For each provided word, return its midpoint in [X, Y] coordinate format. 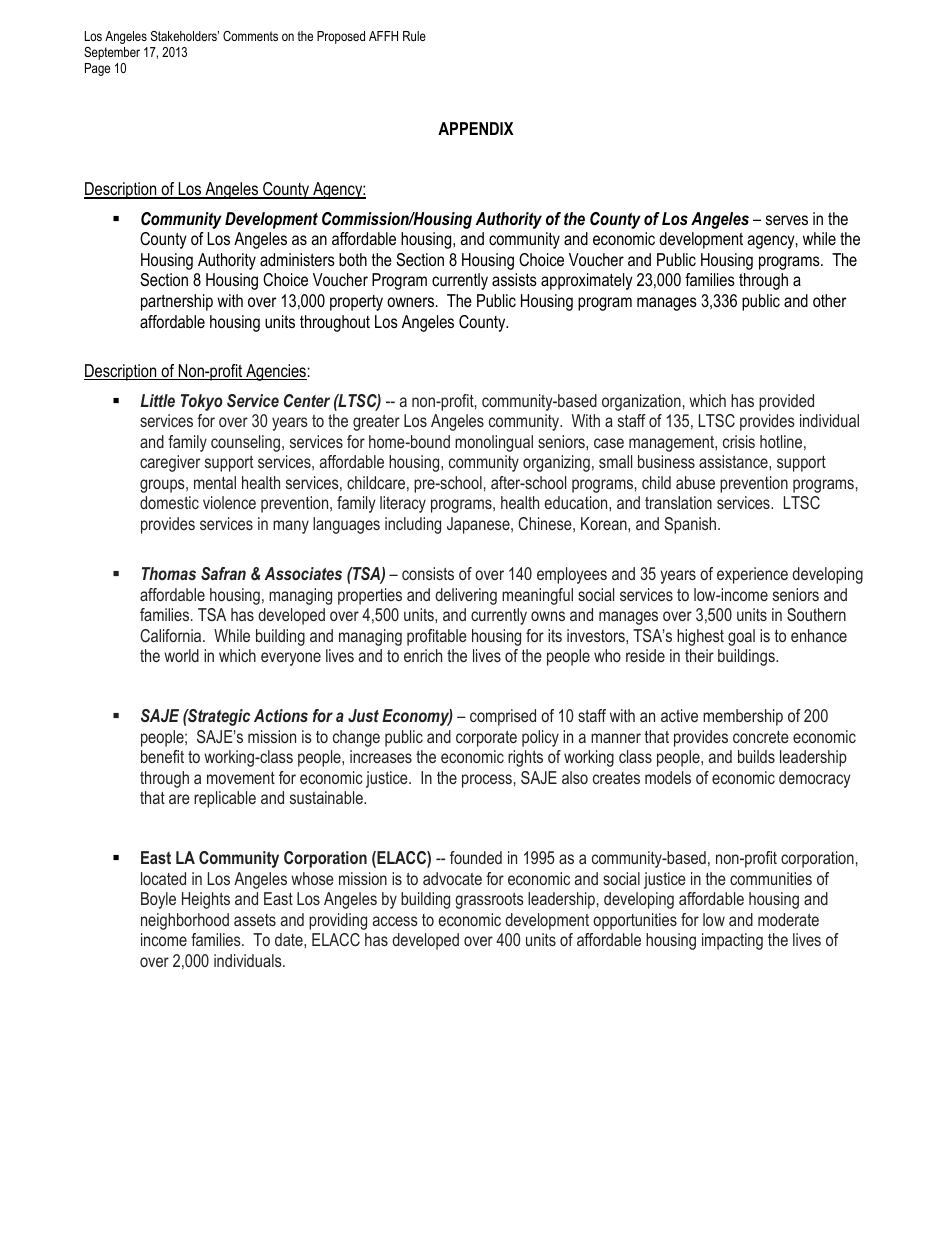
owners [412, 302]
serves [787, 220]
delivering [466, 596]
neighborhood [185, 921]
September [112, 53]
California [172, 635]
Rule [414, 36]
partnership [177, 302]
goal [741, 637]
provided [786, 402]
